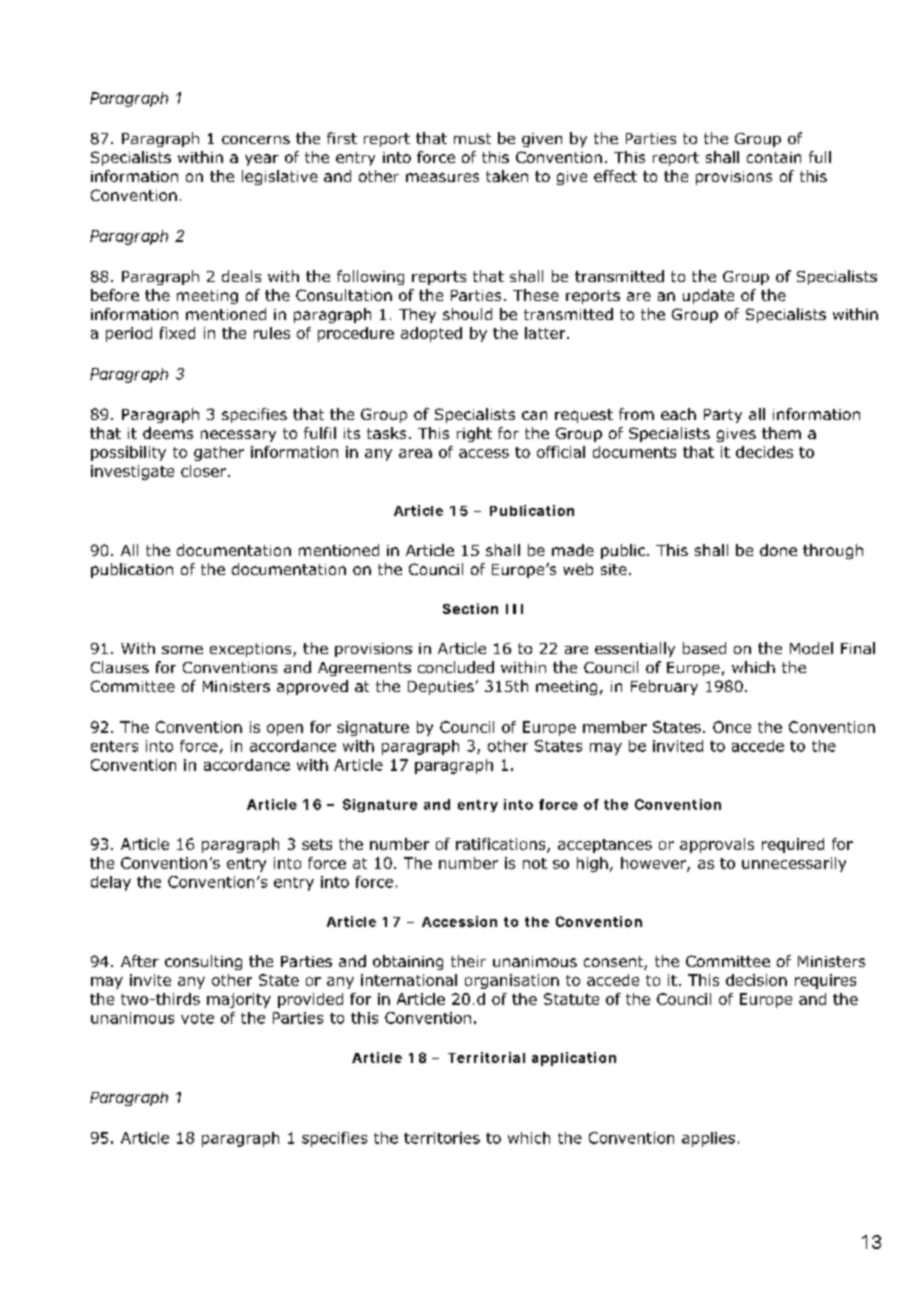 The image size is (924, 1308). Describe the element at coordinates (811, 648) in the document. I see `Model` at that location.
